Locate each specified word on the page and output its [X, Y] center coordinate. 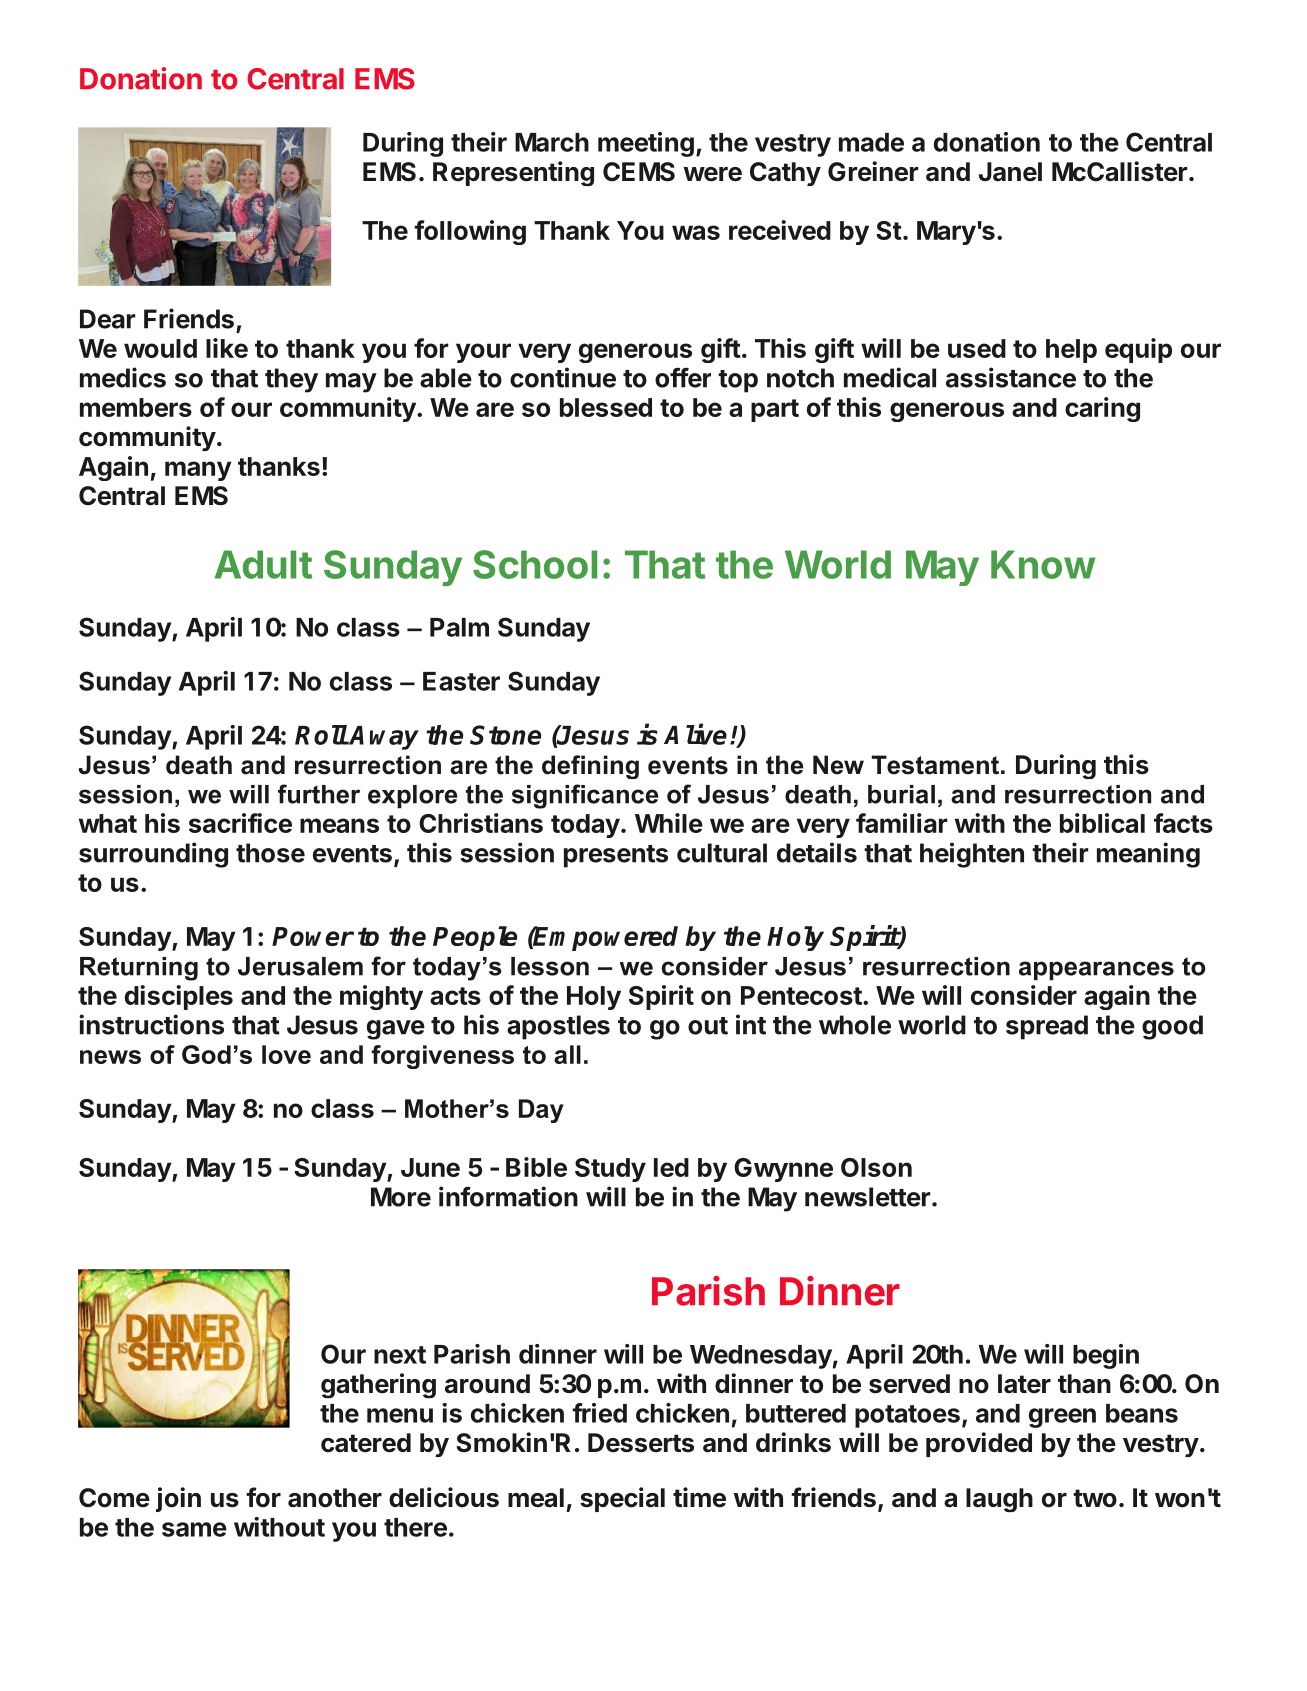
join [178, 1499]
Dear [108, 319]
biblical [1102, 823]
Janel [1010, 172]
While [669, 823]
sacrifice [240, 823]
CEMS [639, 172]
